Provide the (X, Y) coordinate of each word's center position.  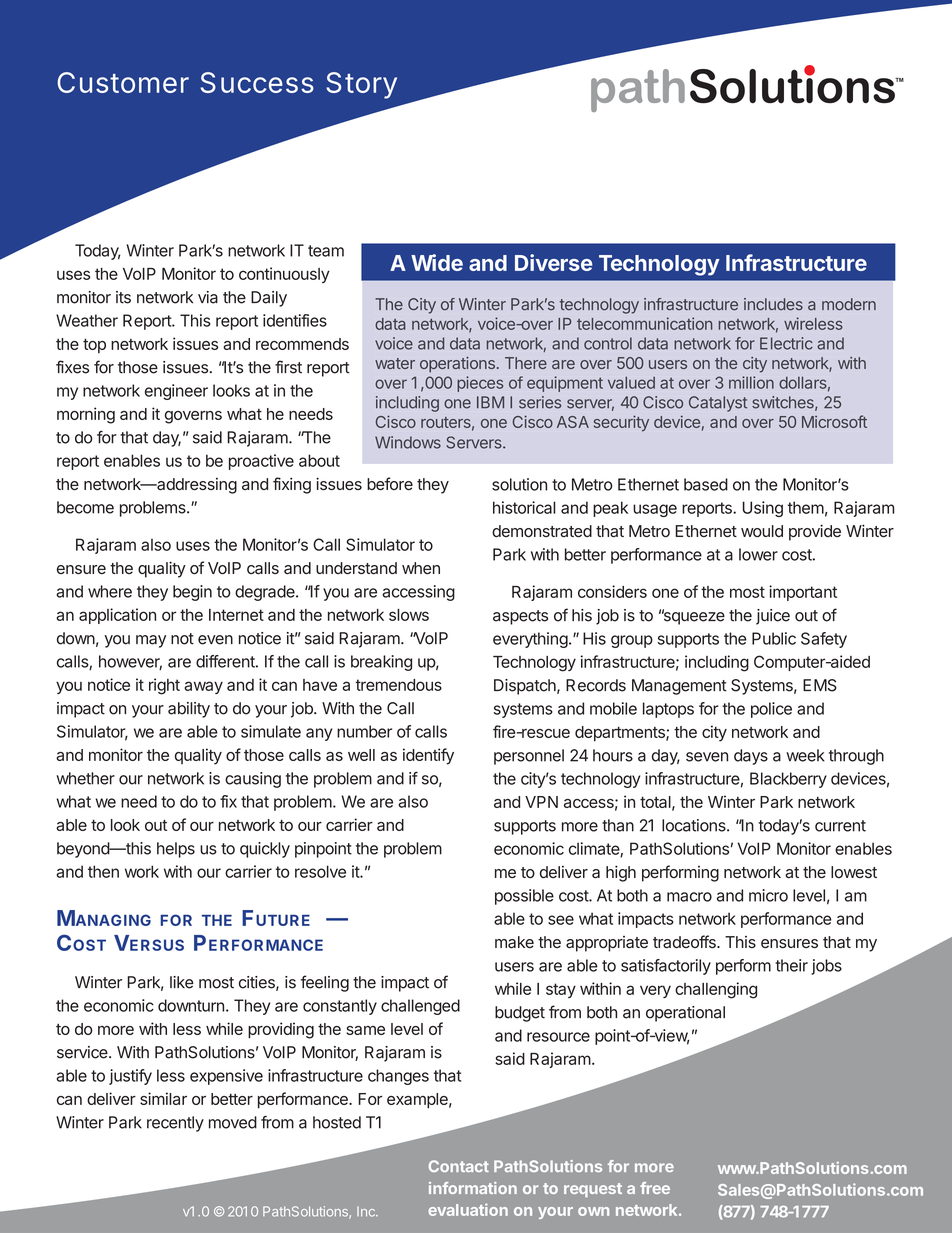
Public (774, 638)
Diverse (554, 262)
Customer (123, 82)
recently (175, 1124)
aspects (520, 617)
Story (361, 85)
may (151, 641)
